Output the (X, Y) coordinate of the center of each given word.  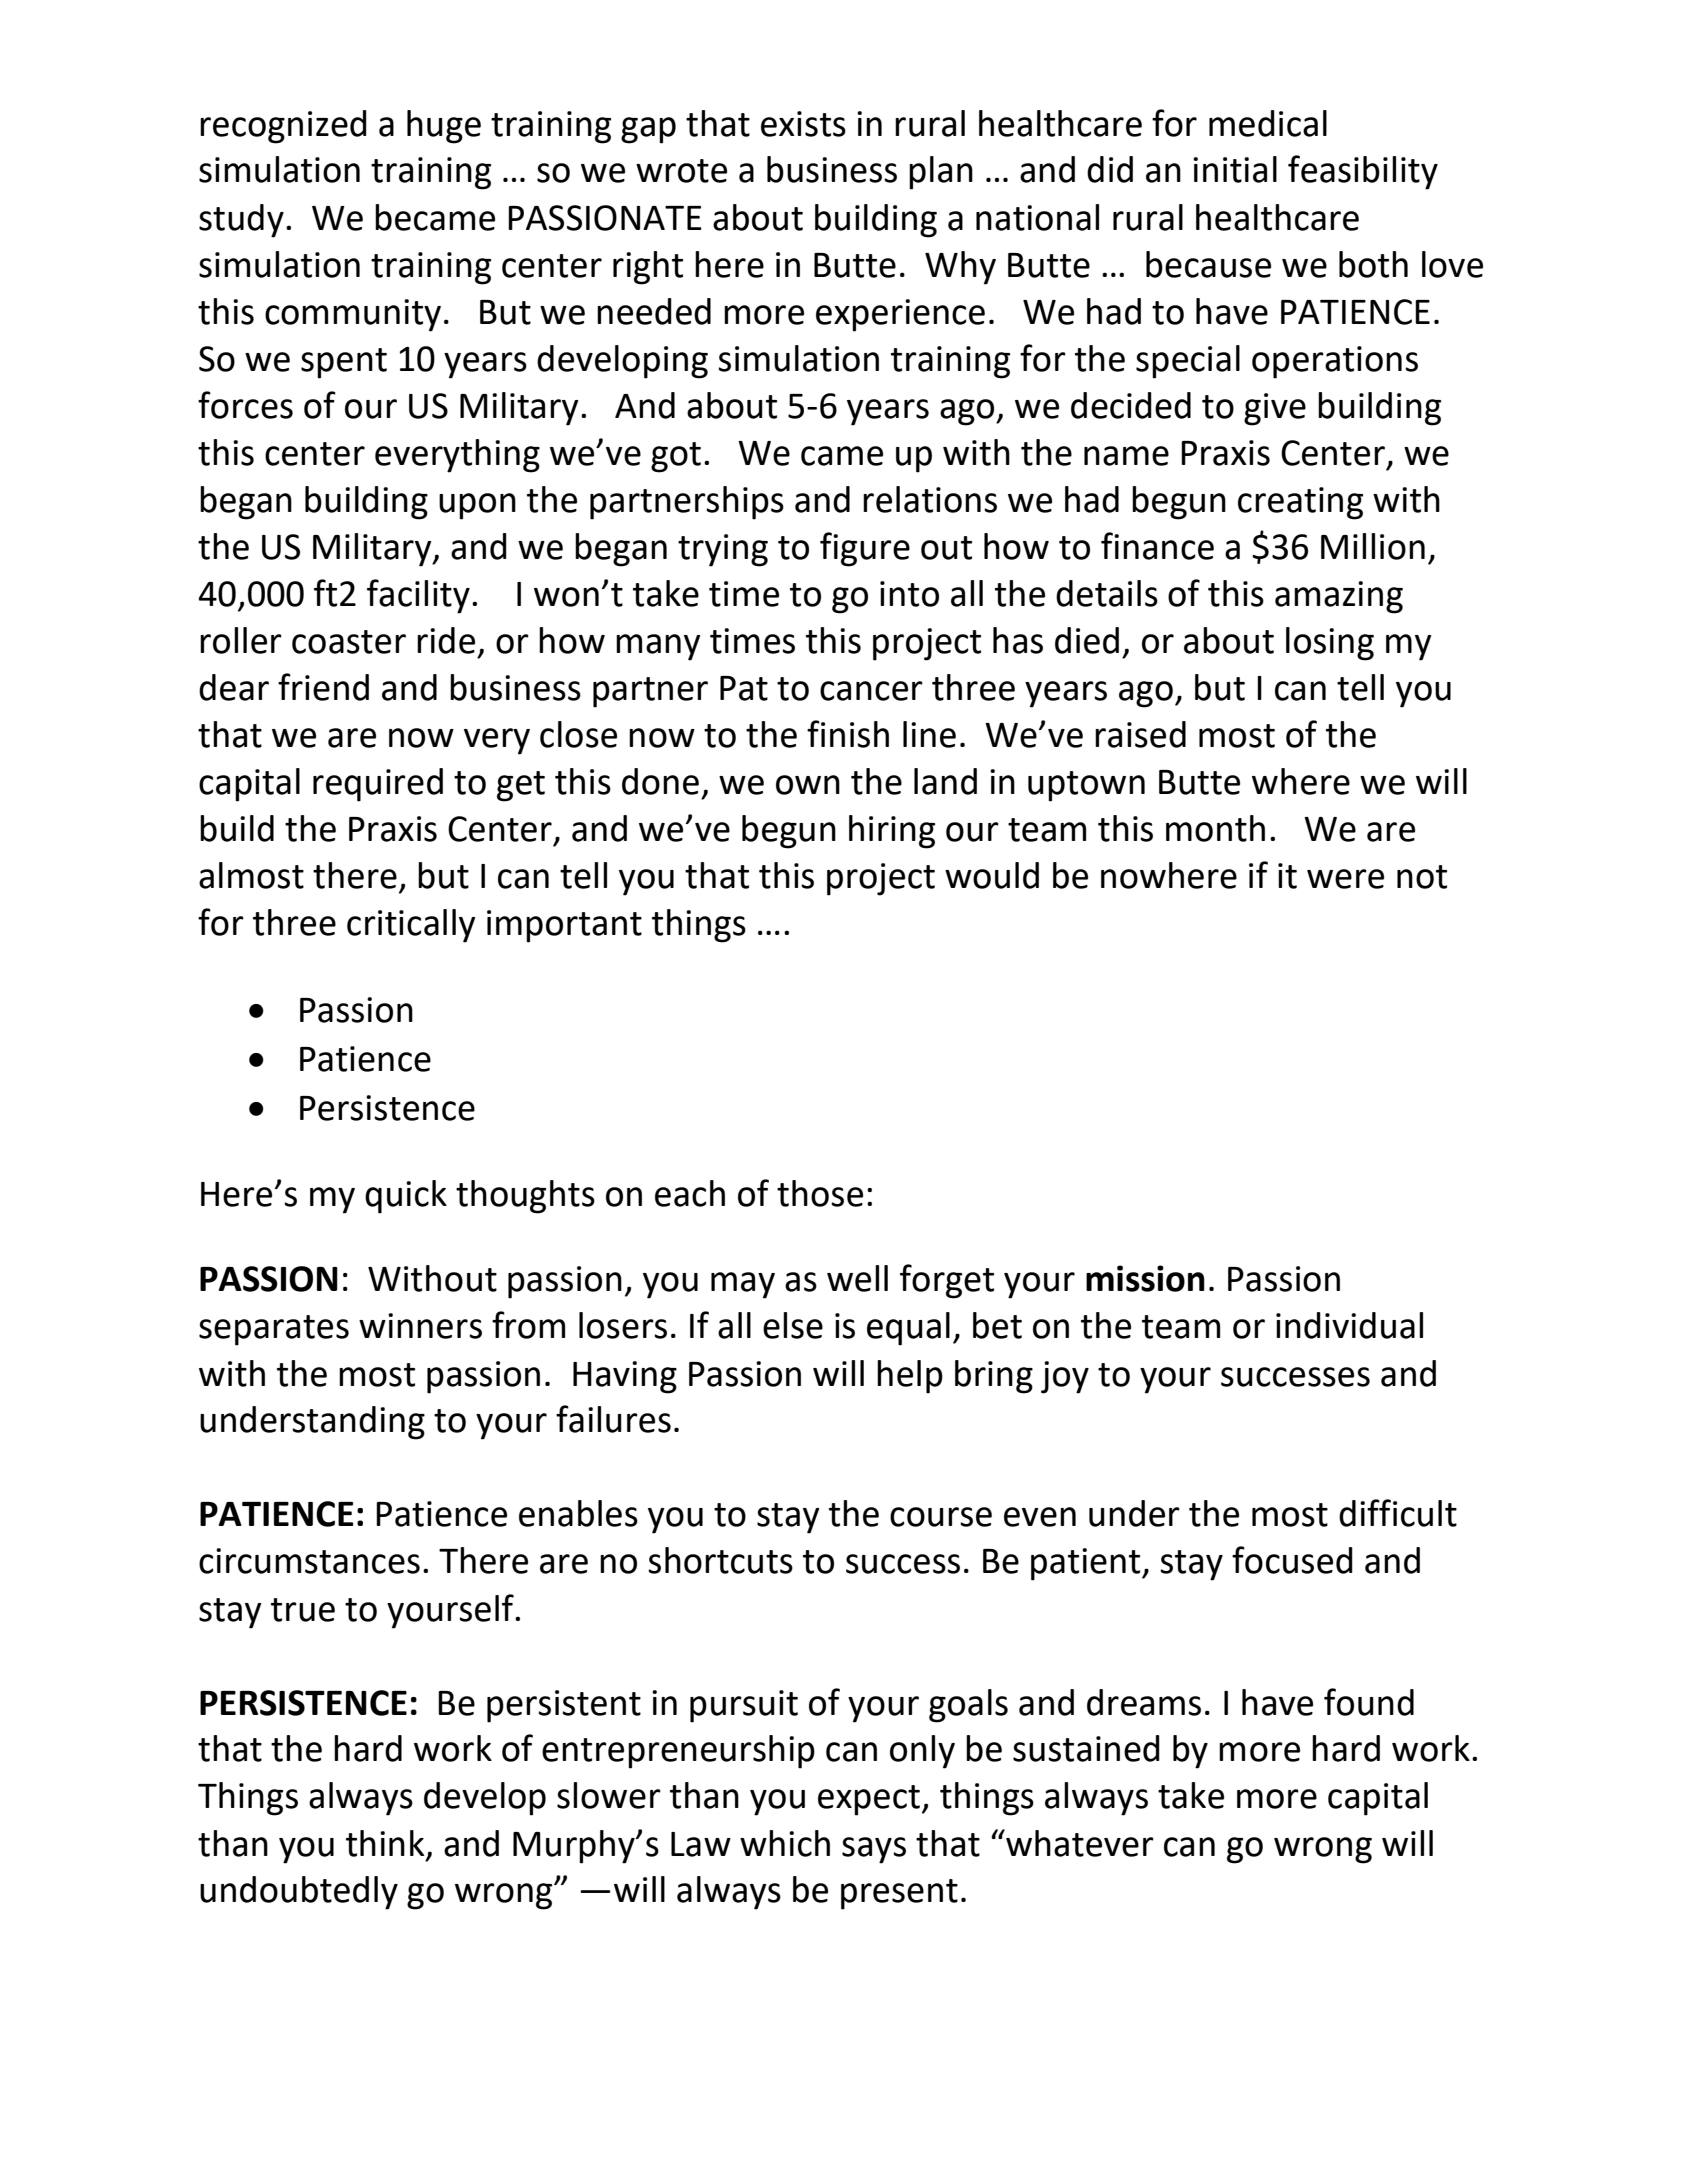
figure (865, 549)
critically (411, 926)
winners (420, 1326)
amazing (1339, 597)
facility (418, 596)
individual (1349, 1325)
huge (444, 127)
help (910, 1377)
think (385, 1843)
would (992, 875)
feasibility (1363, 172)
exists (803, 124)
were (1345, 879)
